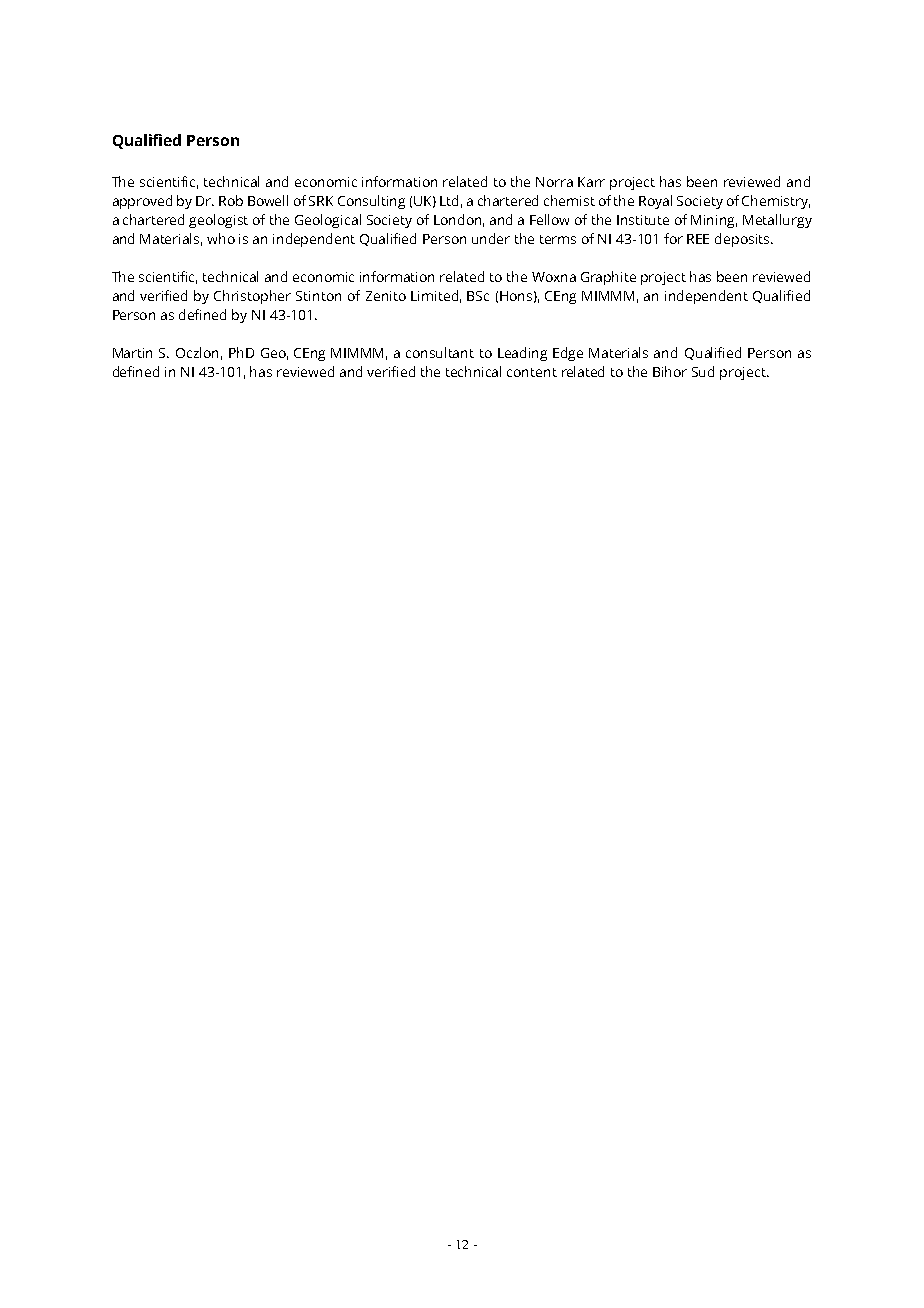 This screenshot has width=924, height=1308. Describe the element at coordinates (221, 238) in the screenshot. I see `who` at that location.
